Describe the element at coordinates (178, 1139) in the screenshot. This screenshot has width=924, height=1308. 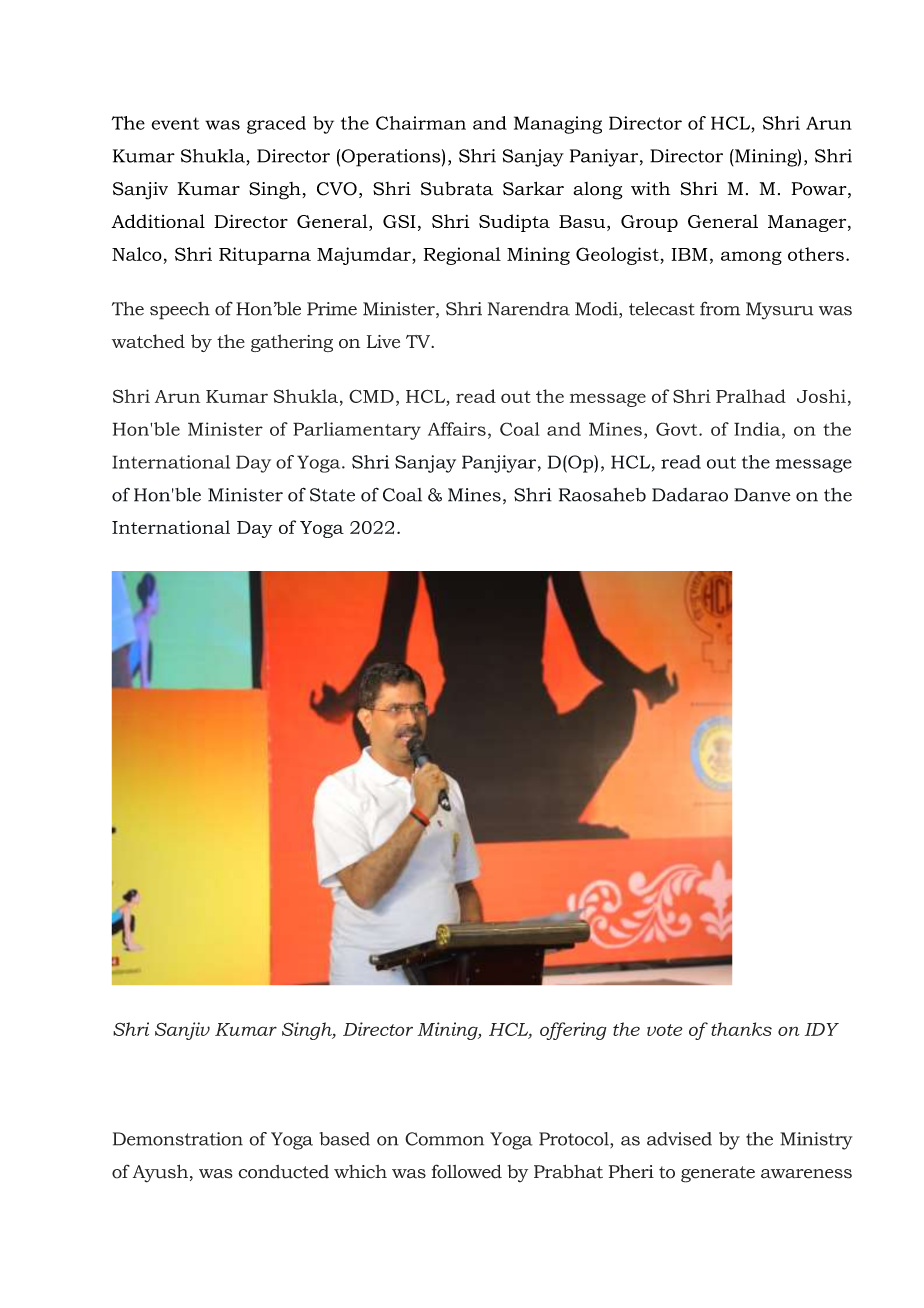
I see `Demonstration` at that location.
